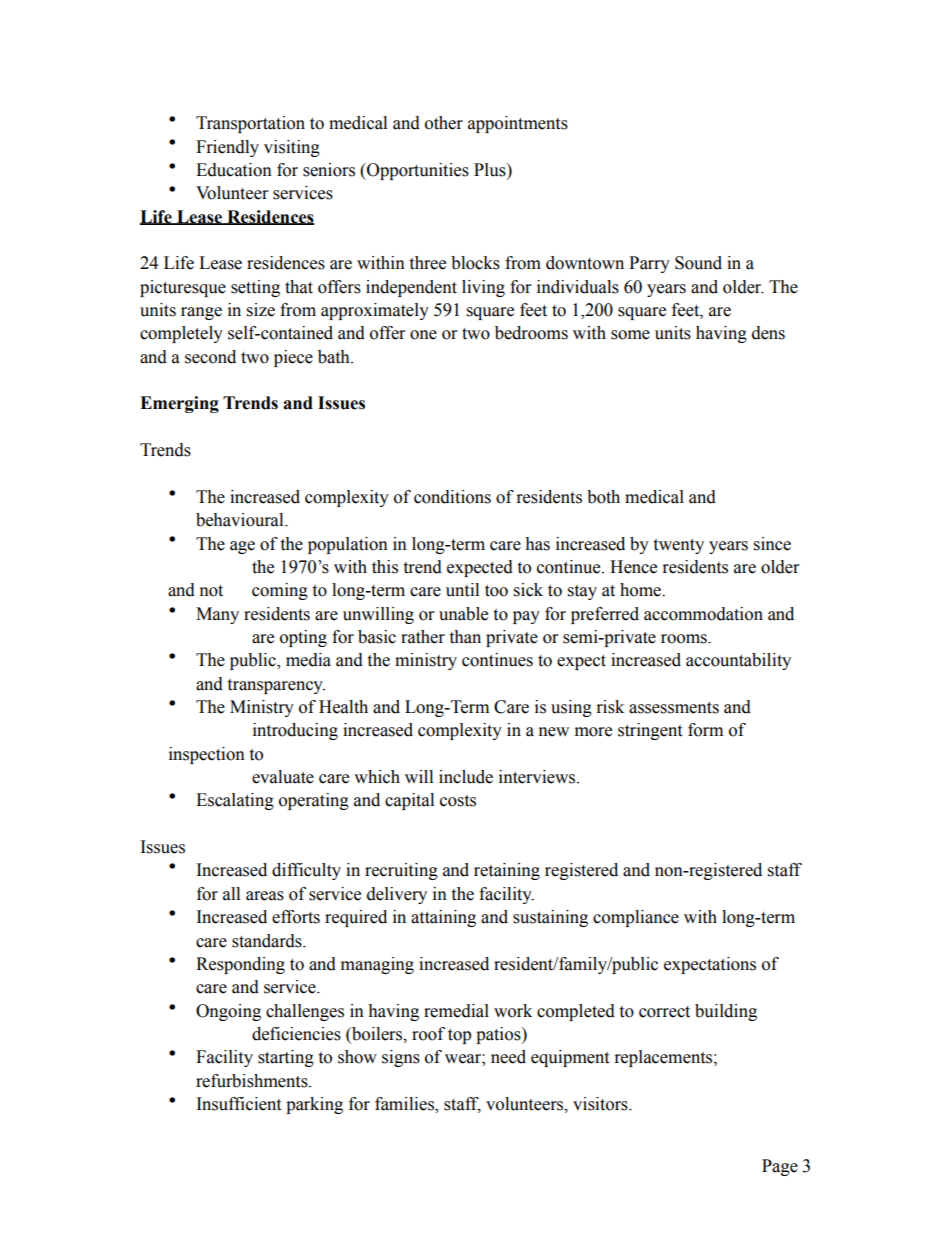 This screenshot has width=952, height=1233. What do you see at coordinates (780, 1167) in the screenshot?
I see `Page` at bounding box center [780, 1167].
